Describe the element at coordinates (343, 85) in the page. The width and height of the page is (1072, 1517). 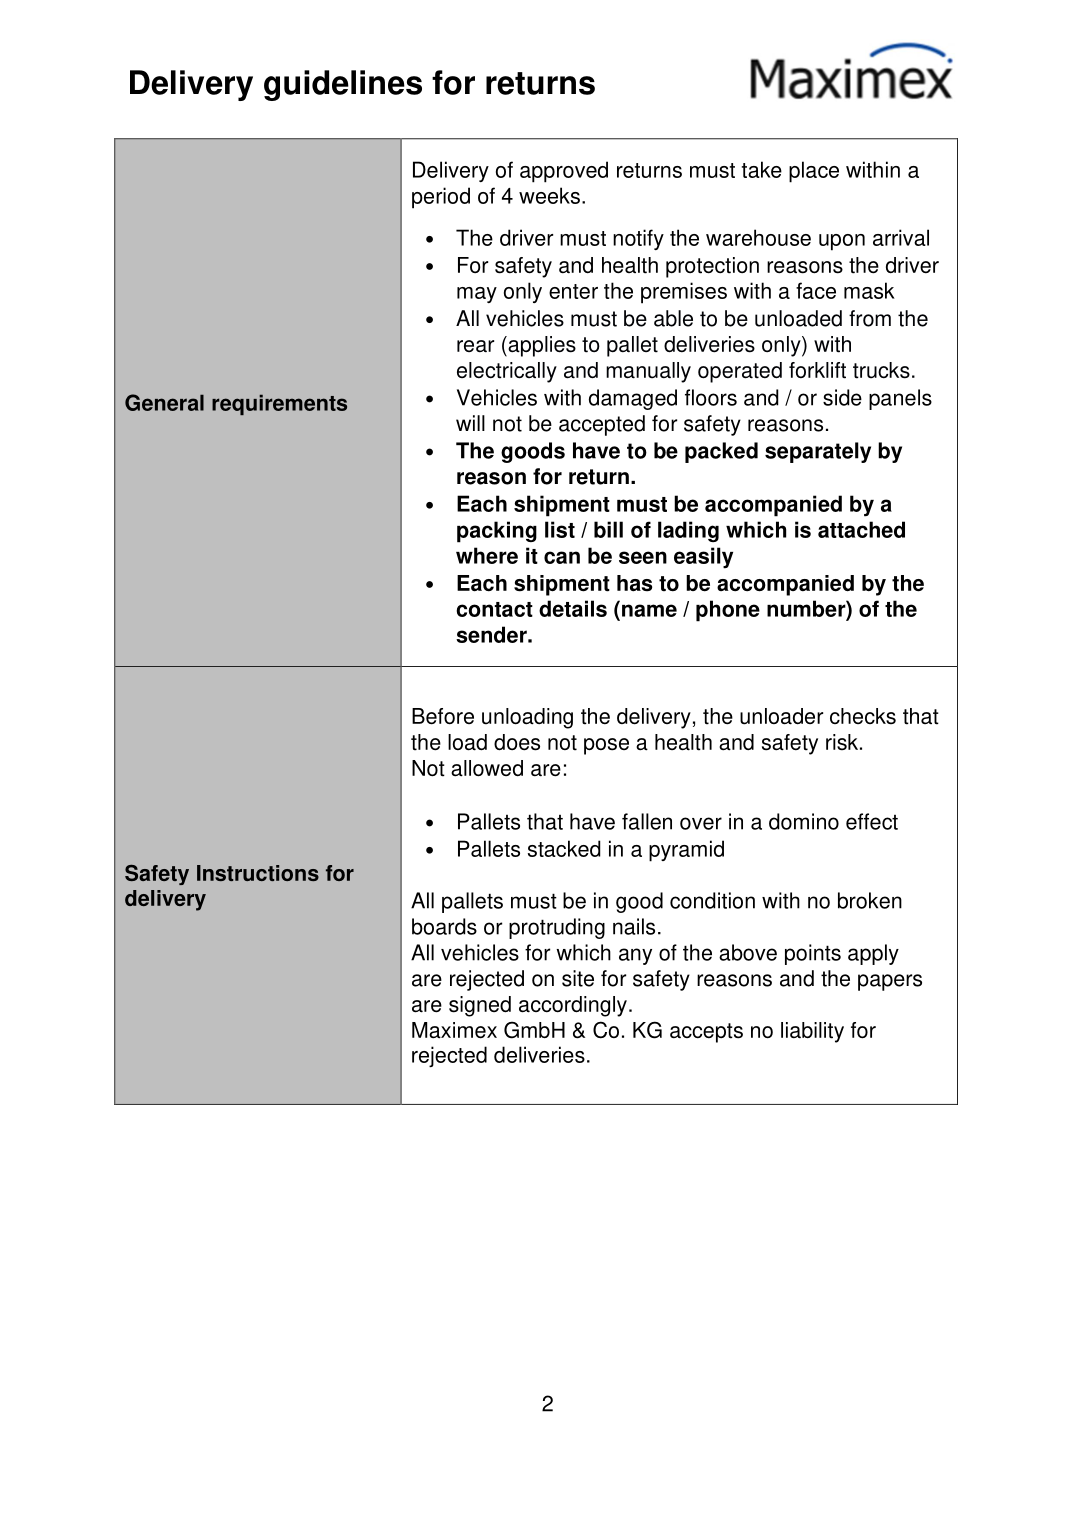
I see `guidelines` at that location.
